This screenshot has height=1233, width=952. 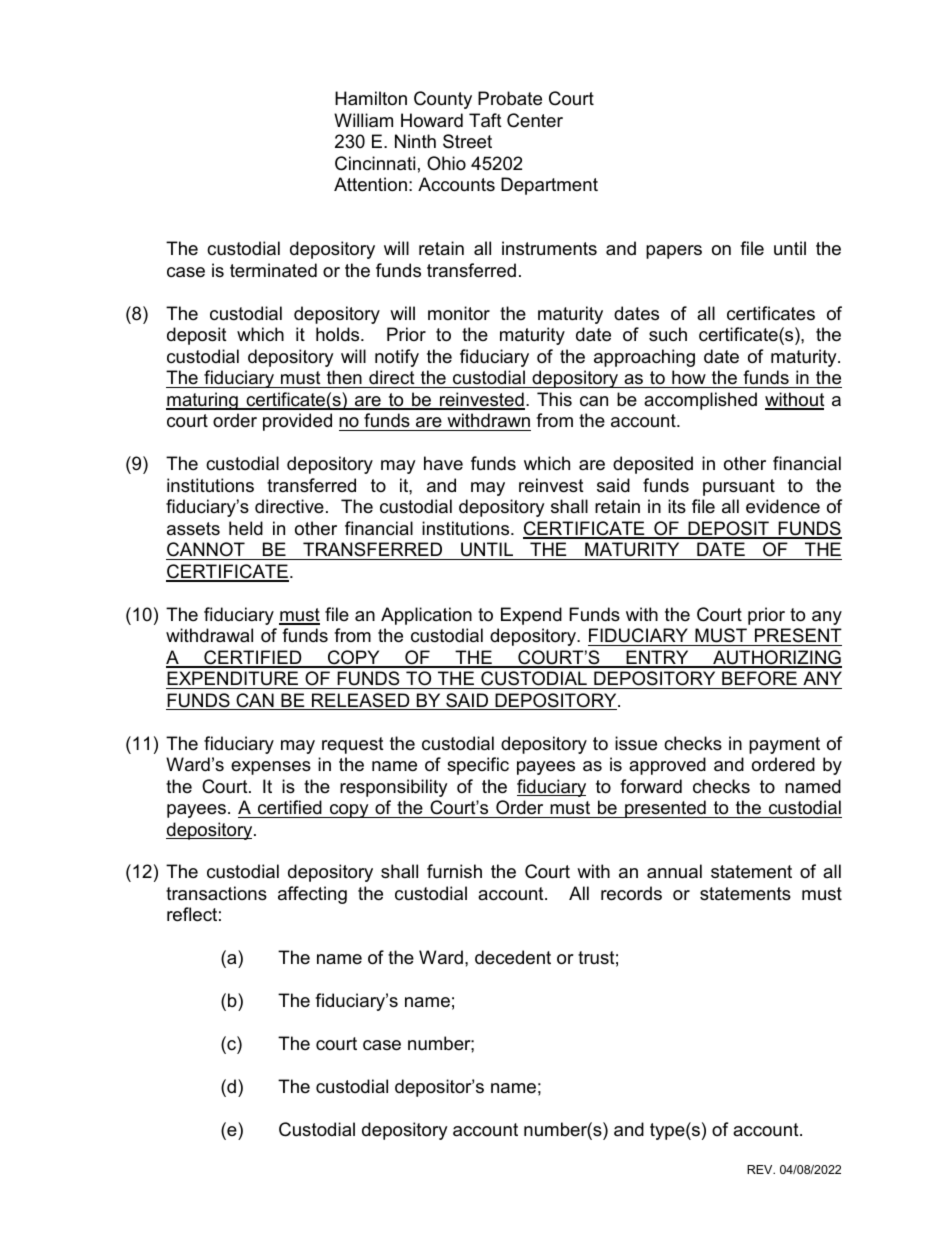 I want to click on affecting, so click(x=312, y=895).
